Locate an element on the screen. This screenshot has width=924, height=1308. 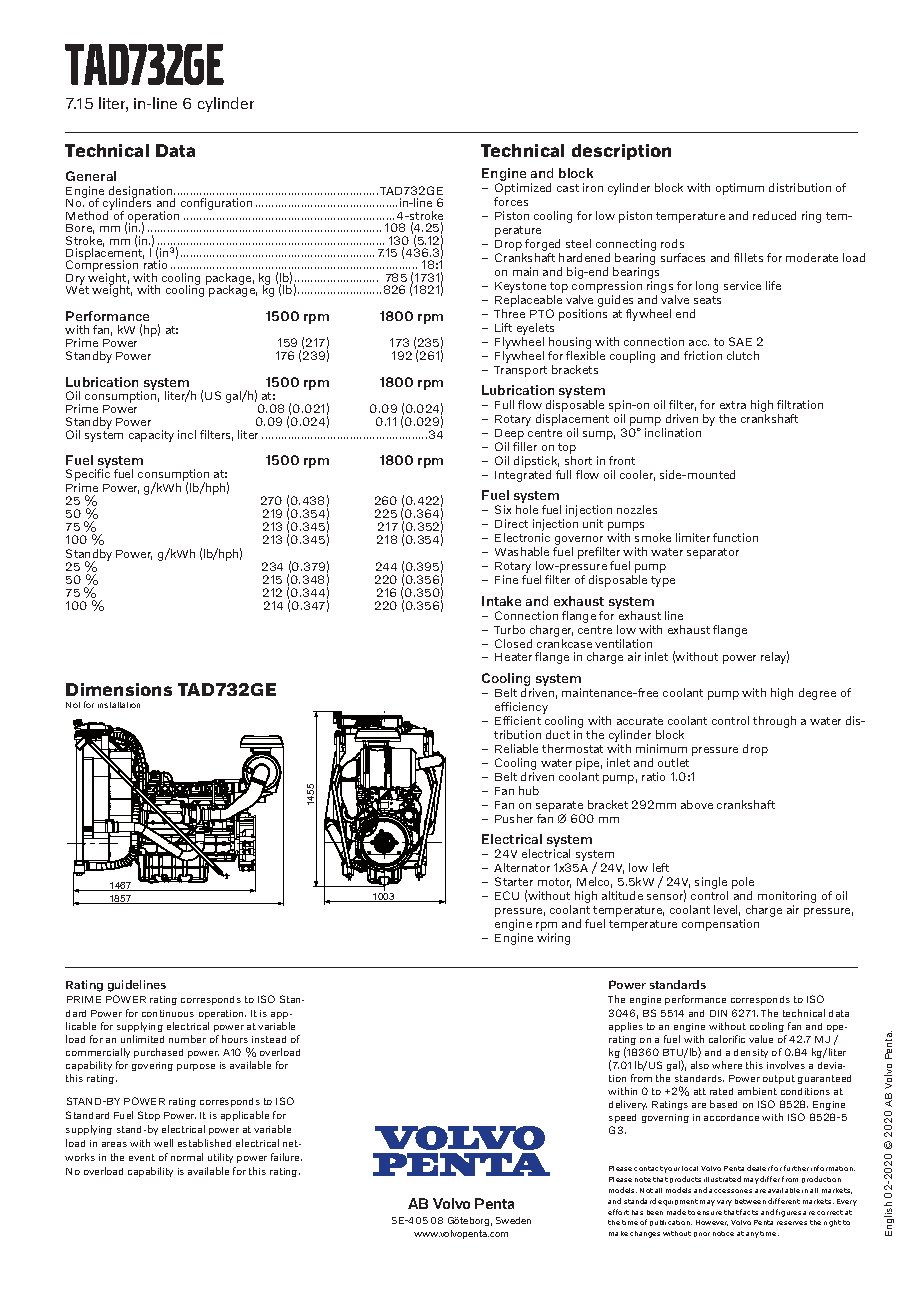
Dimensions is located at coordinates (119, 689).
